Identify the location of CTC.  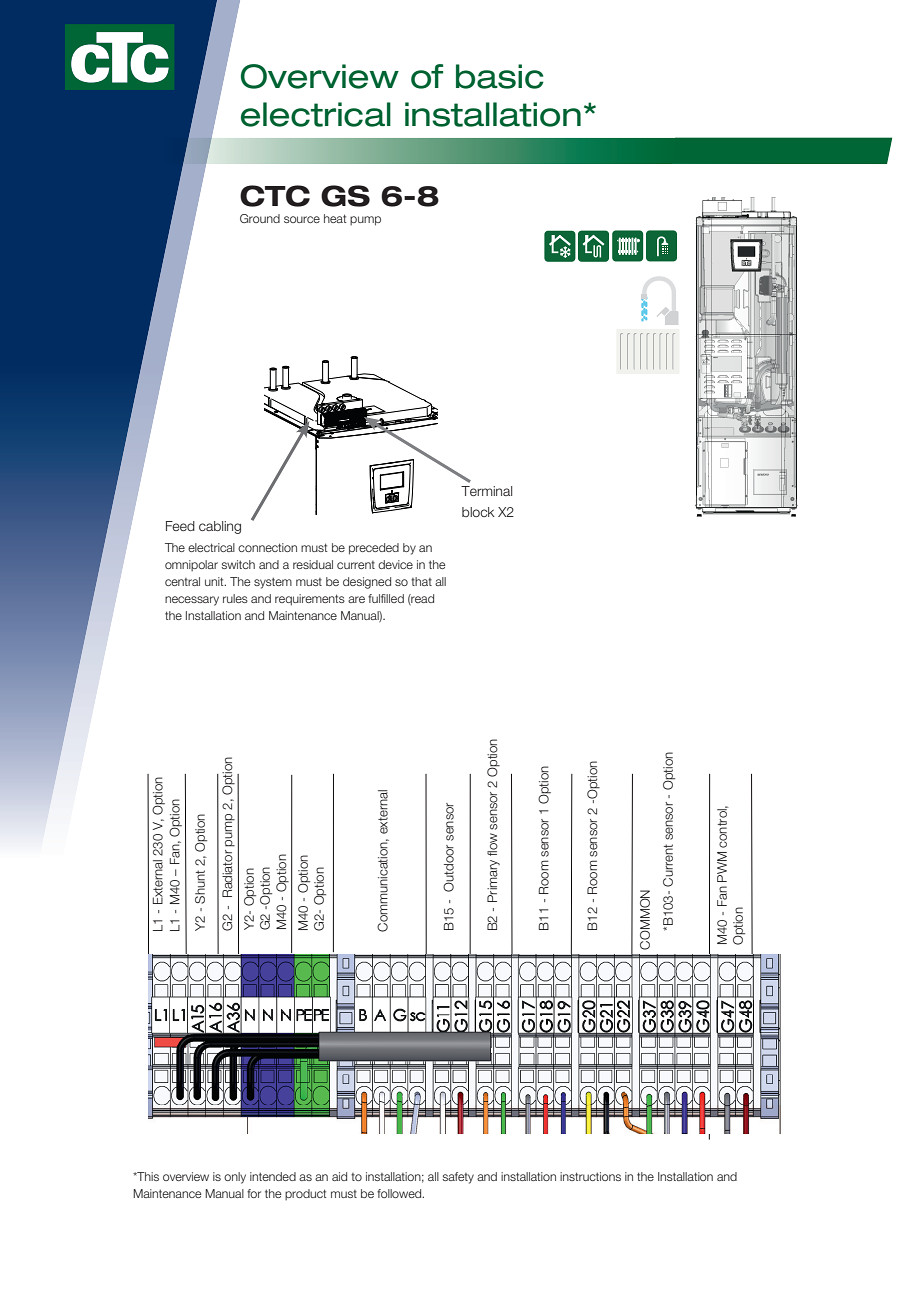
(275, 196).
